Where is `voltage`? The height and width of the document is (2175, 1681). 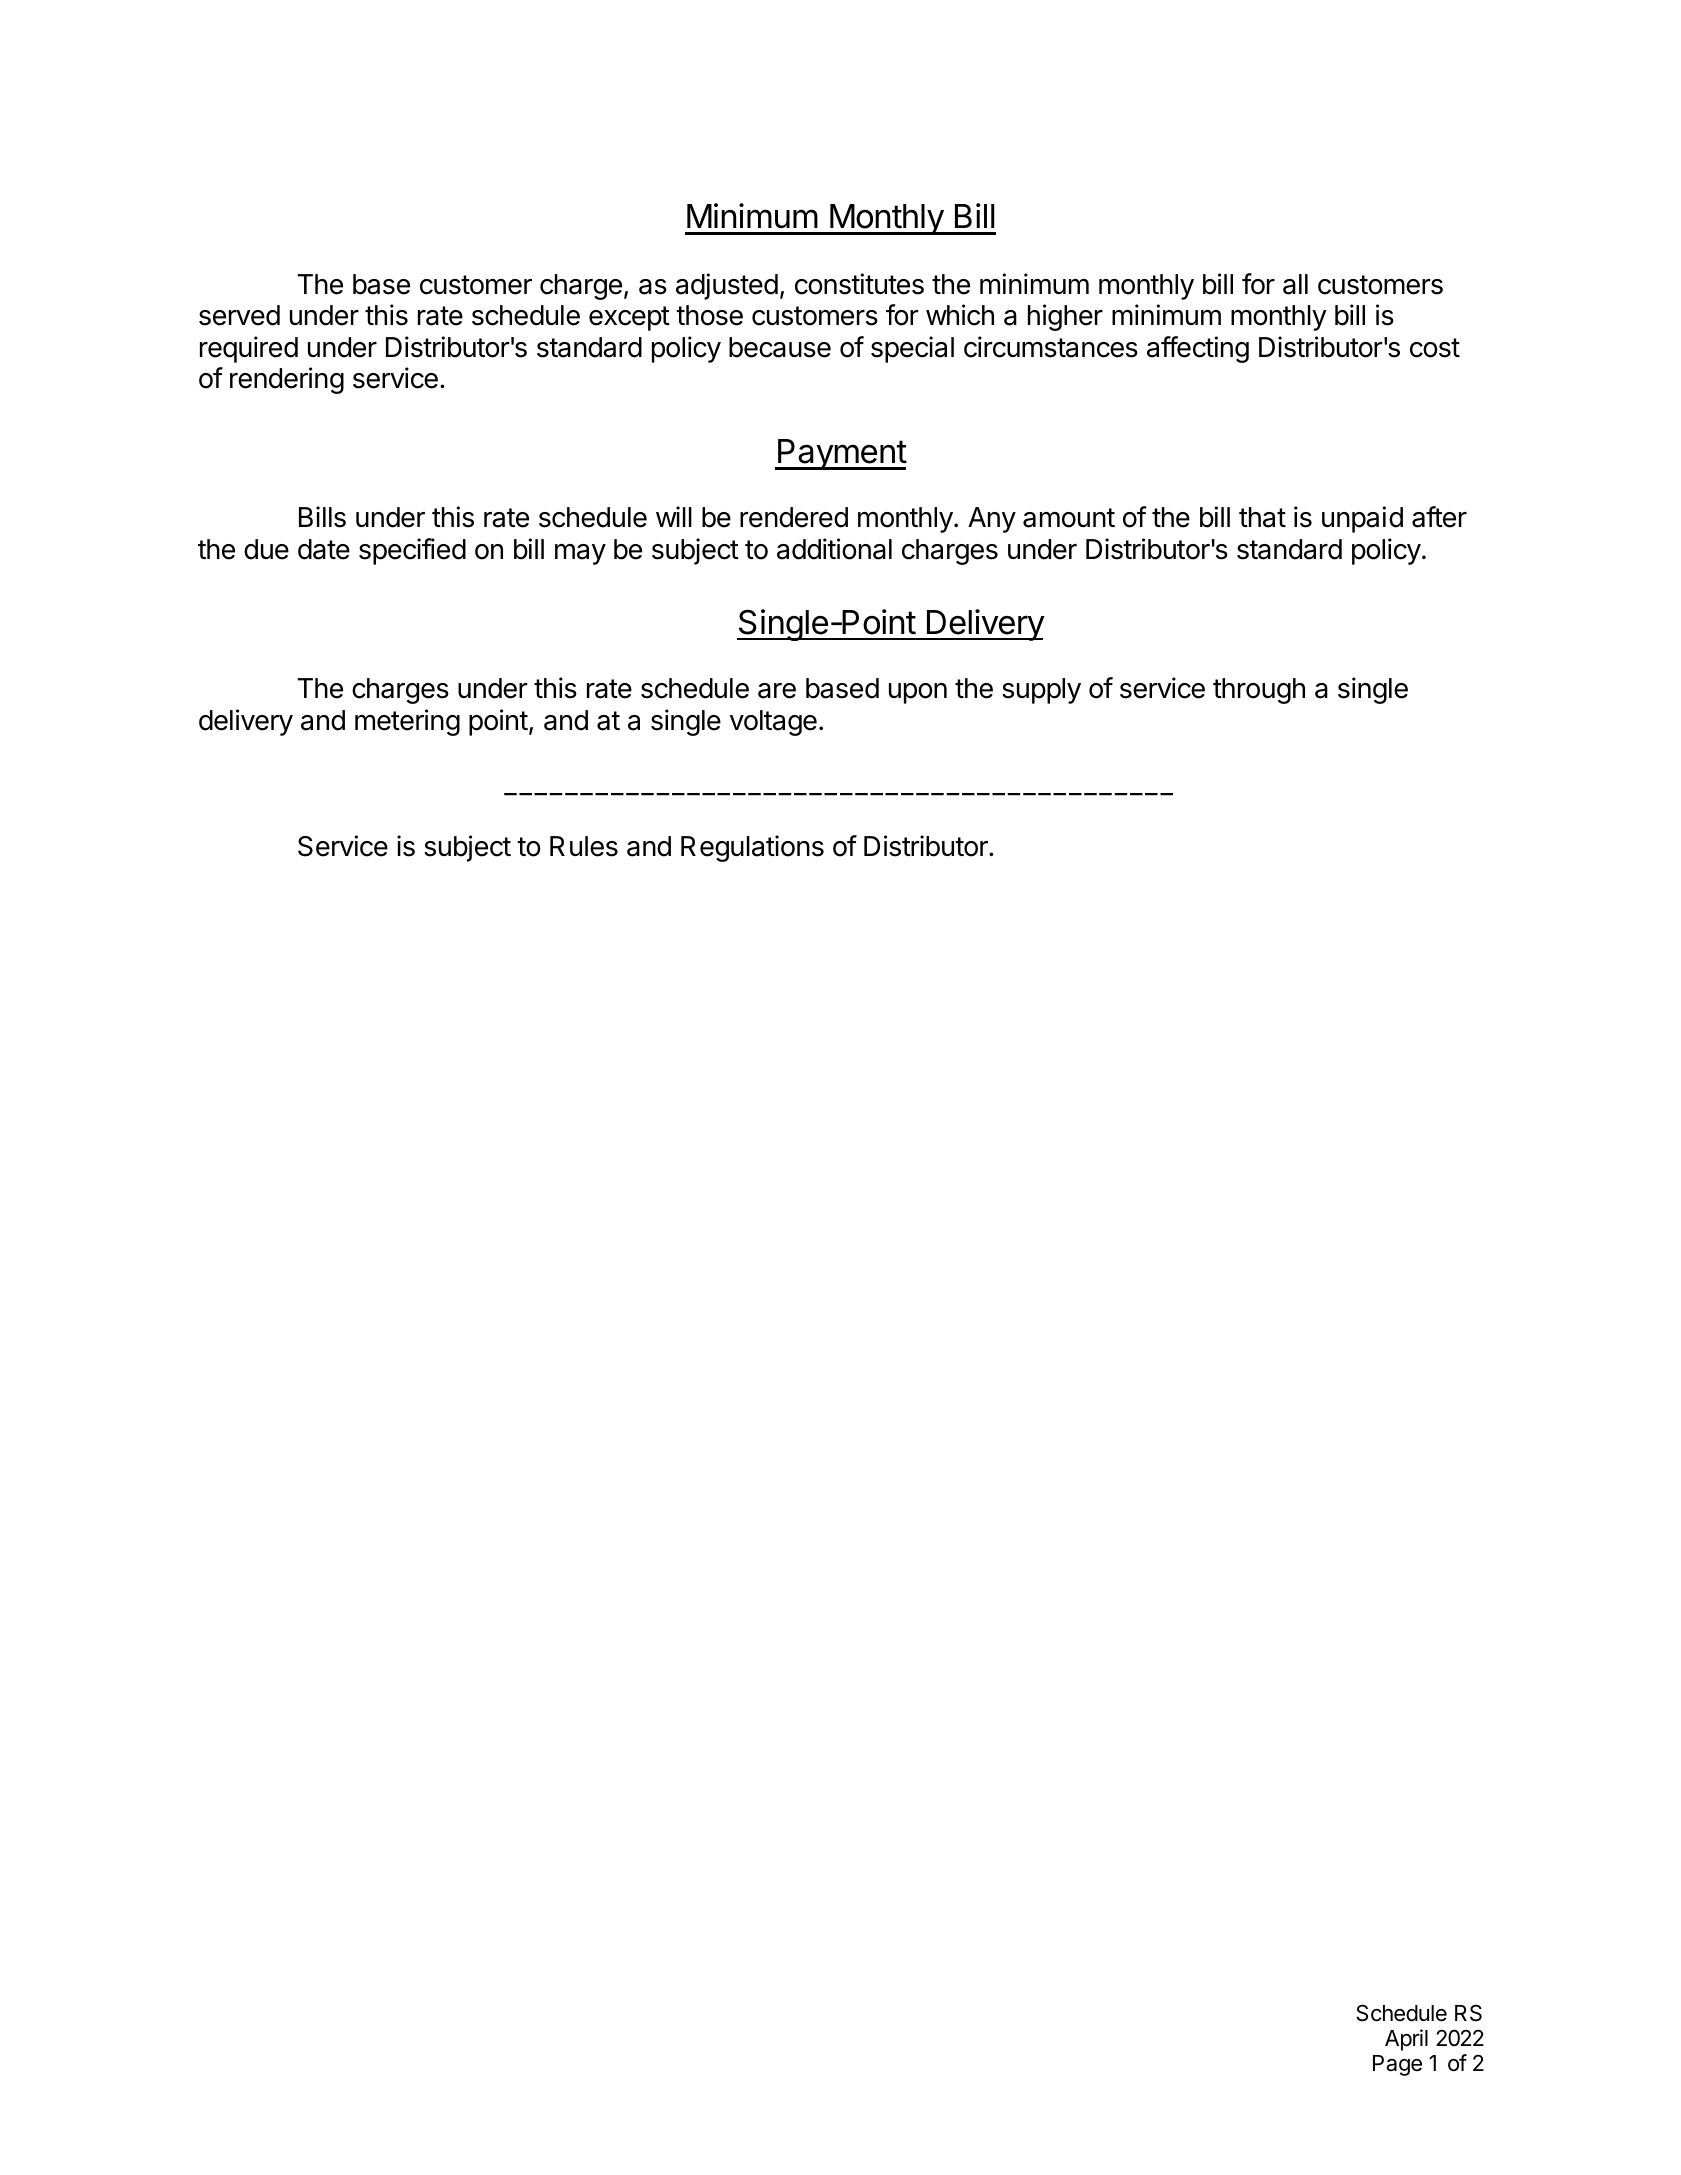 voltage is located at coordinates (773, 723).
